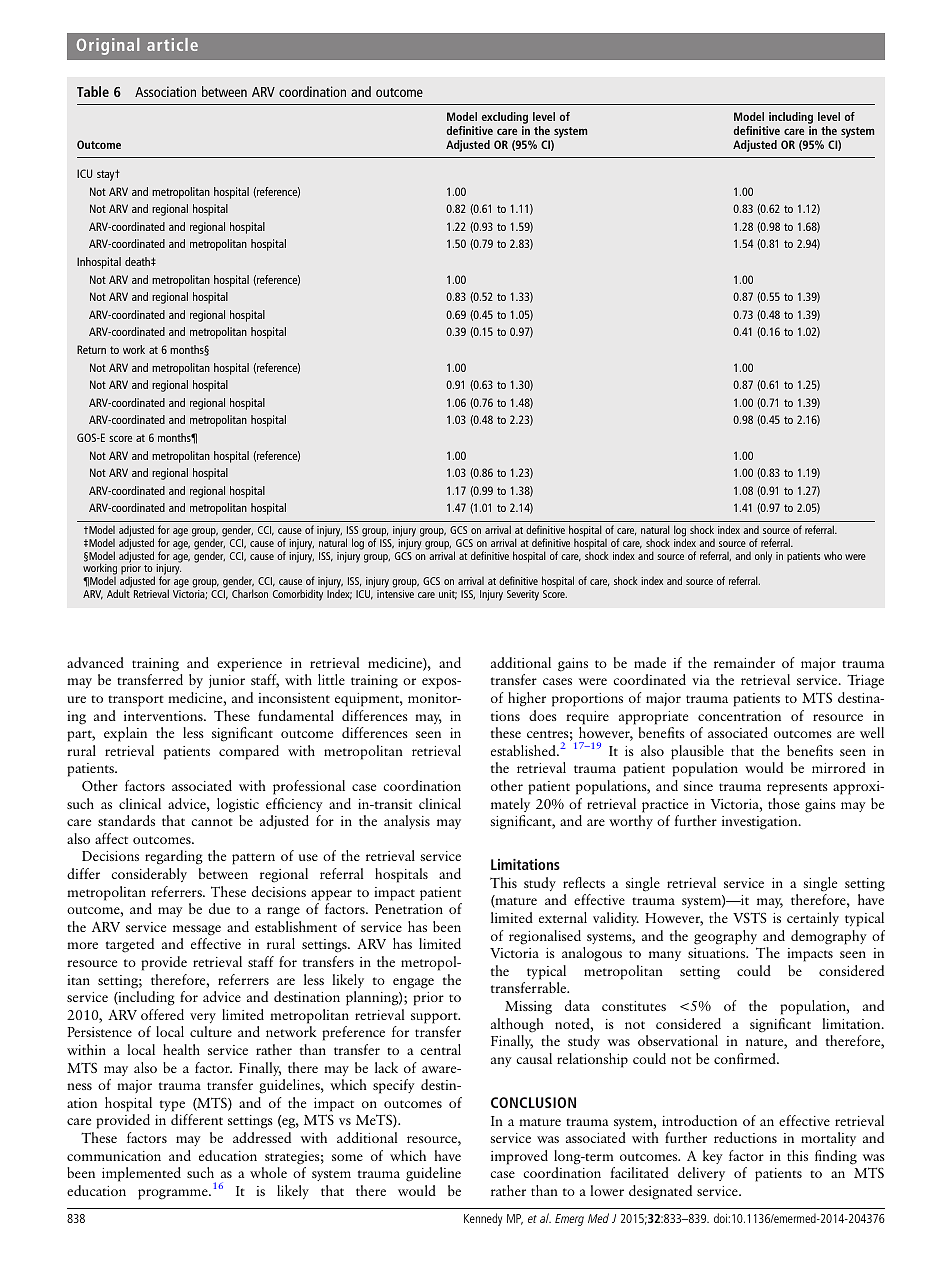 This page has width=952, height=1270. I want to click on Adult, so click(118, 593).
